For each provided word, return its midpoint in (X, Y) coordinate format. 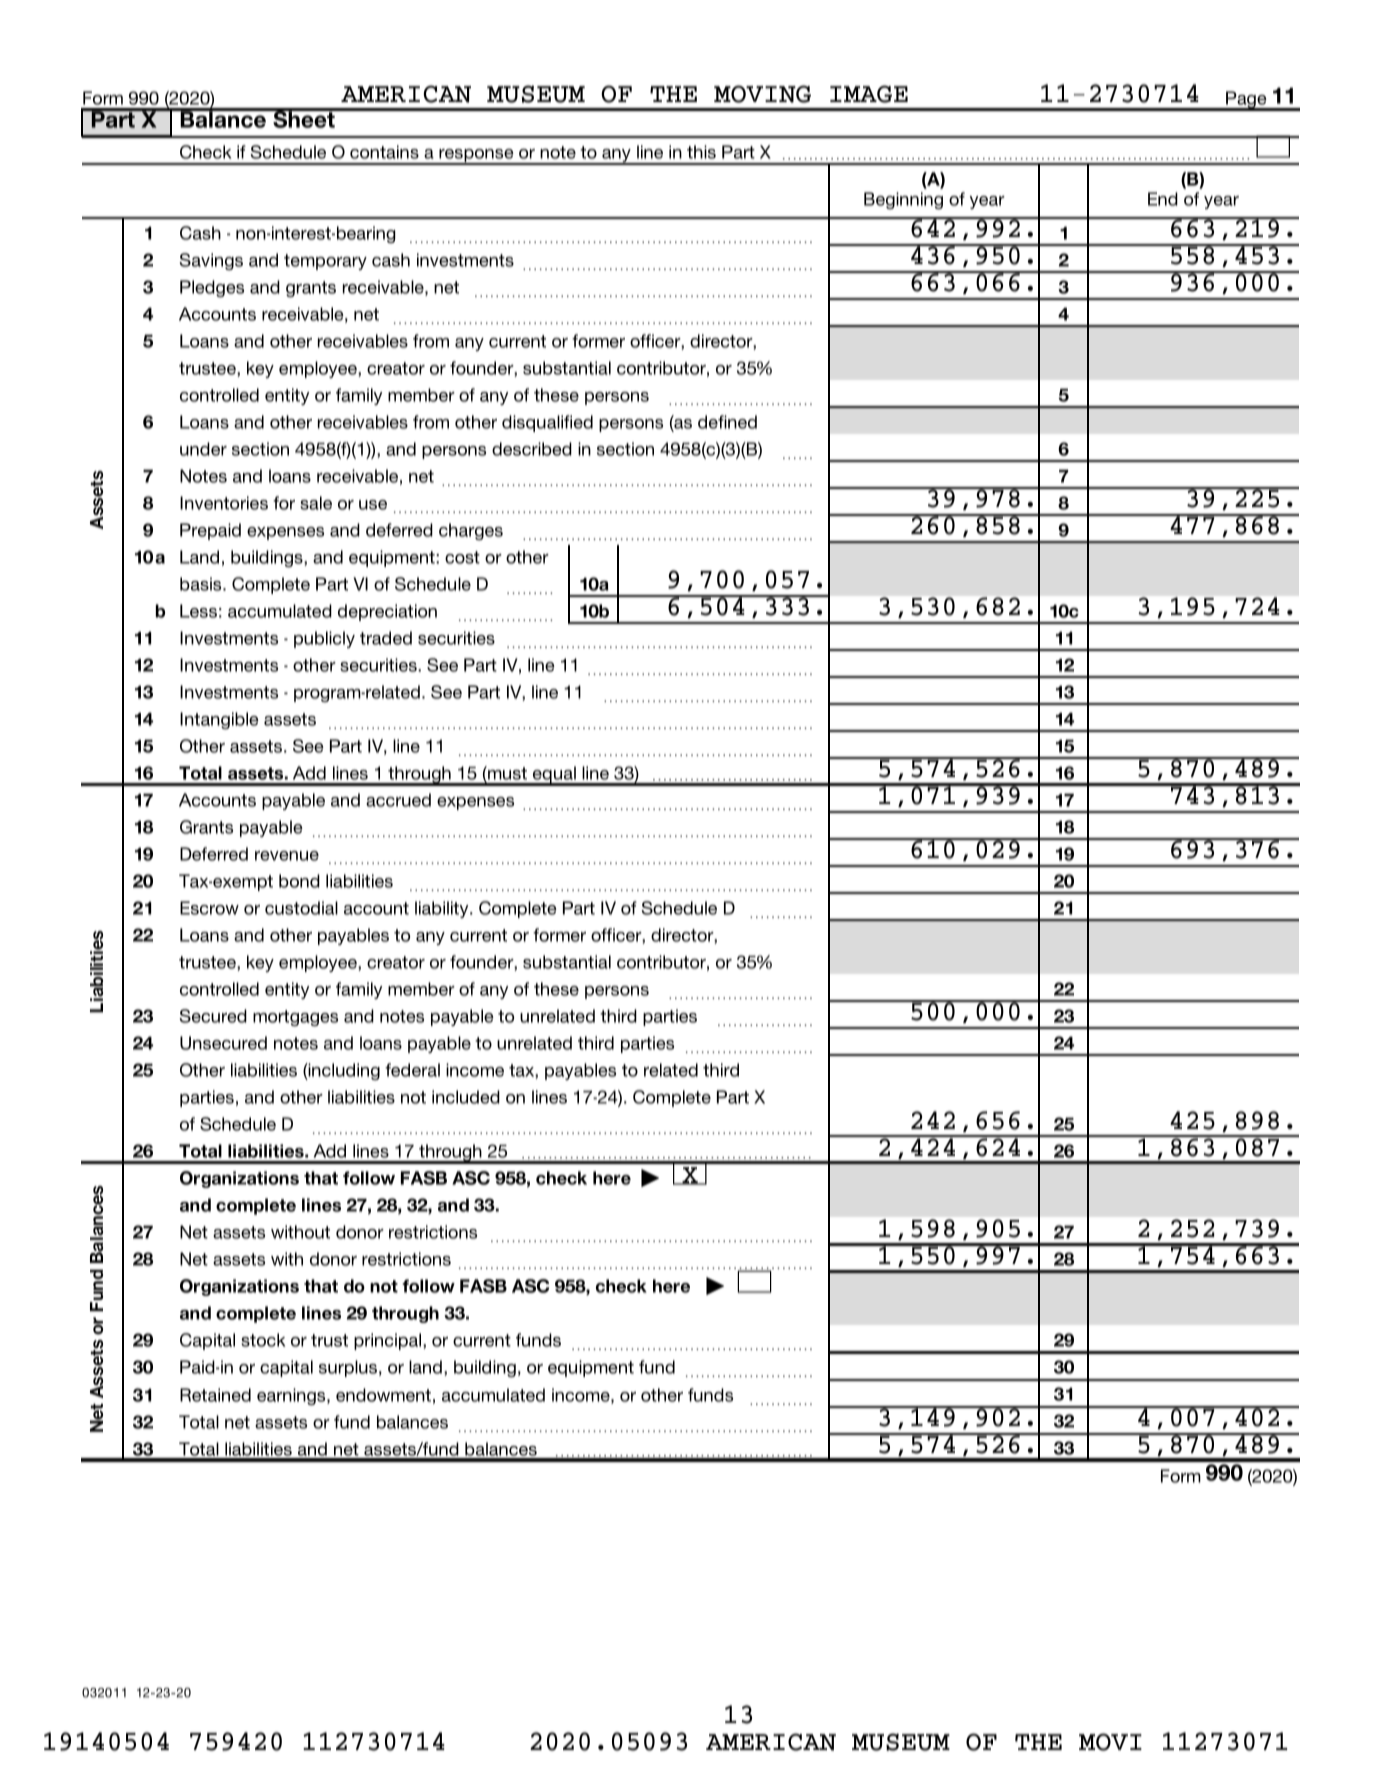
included (466, 1097)
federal (412, 1070)
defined (727, 422)
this (701, 152)
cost (462, 557)
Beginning (903, 200)
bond (299, 881)
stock (263, 1340)
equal (554, 776)
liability (443, 909)
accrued (398, 800)
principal (389, 1341)
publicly (324, 639)
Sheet (304, 118)
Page (1246, 101)
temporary (325, 262)
